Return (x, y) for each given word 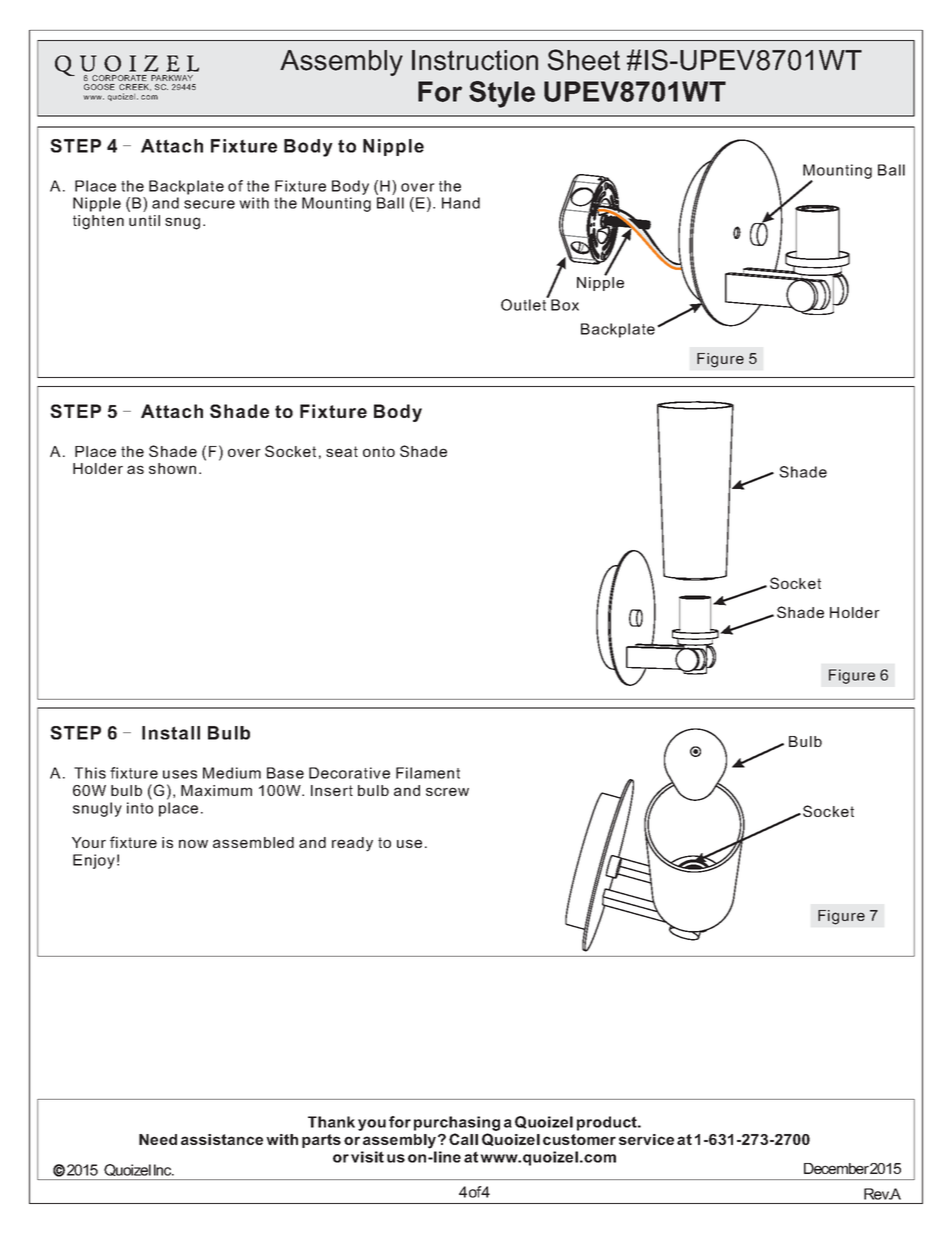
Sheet (584, 60)
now (193, 843)
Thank (331, 1122)
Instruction (475, 60)
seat (342, 451)
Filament (428, 773)
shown (172, 468)
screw (447, 791)
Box (565, 305)
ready (352, 844)
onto (379, 451)
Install (171, 733)
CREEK (135, 87)
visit (367, 1157)
